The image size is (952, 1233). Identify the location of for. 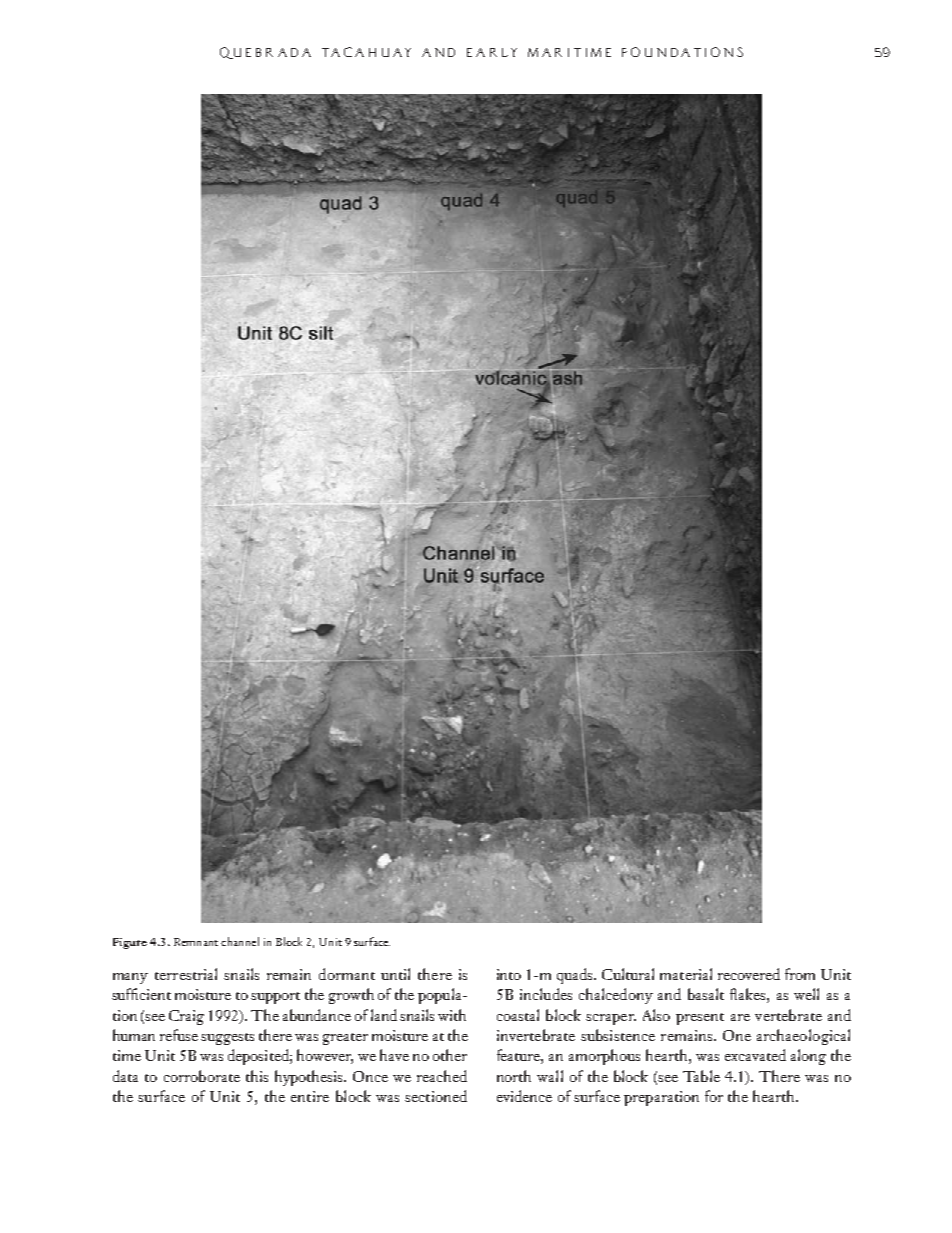
(714, 1096).
